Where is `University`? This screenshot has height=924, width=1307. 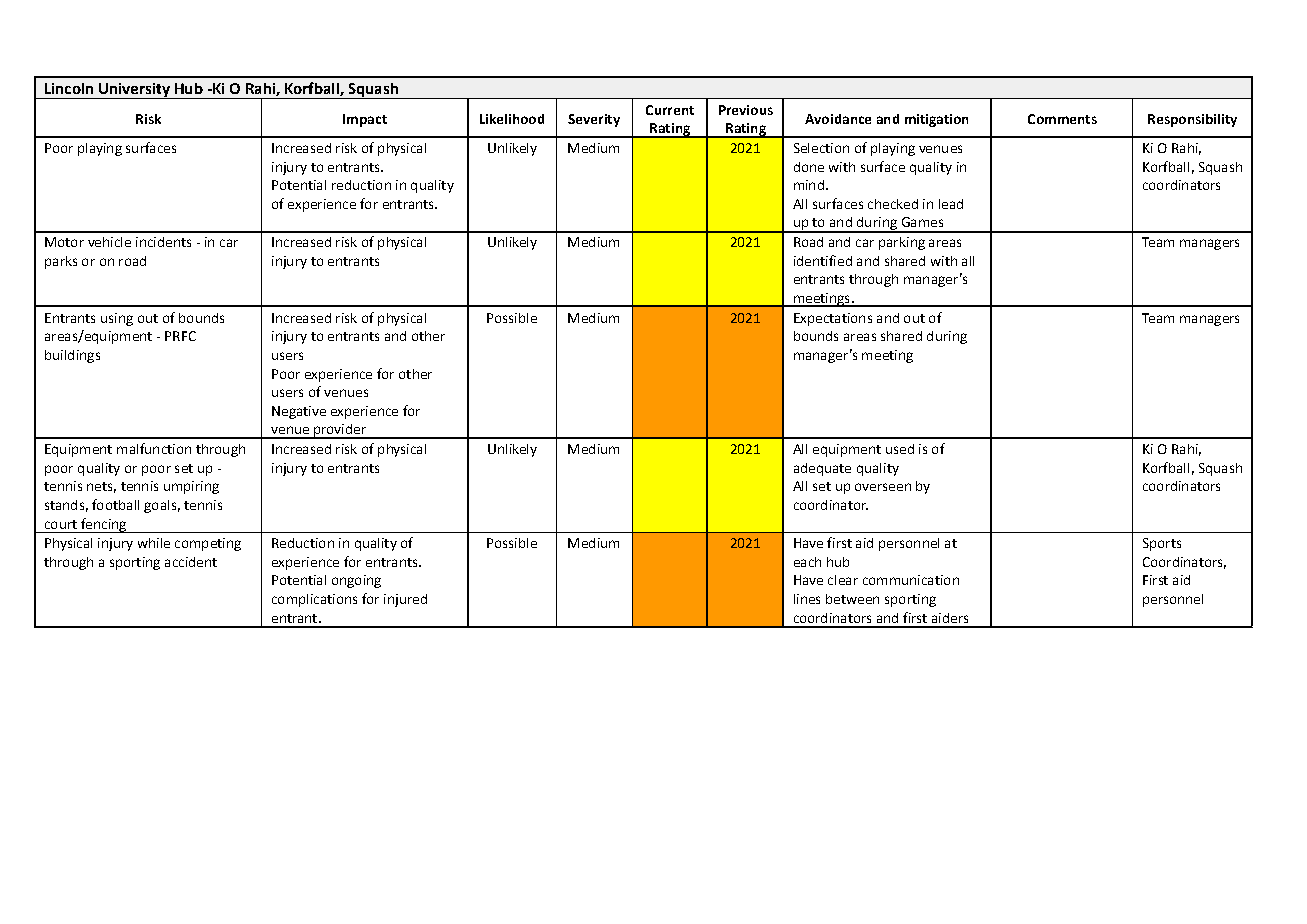
University is located at coordinates (134, 91).
